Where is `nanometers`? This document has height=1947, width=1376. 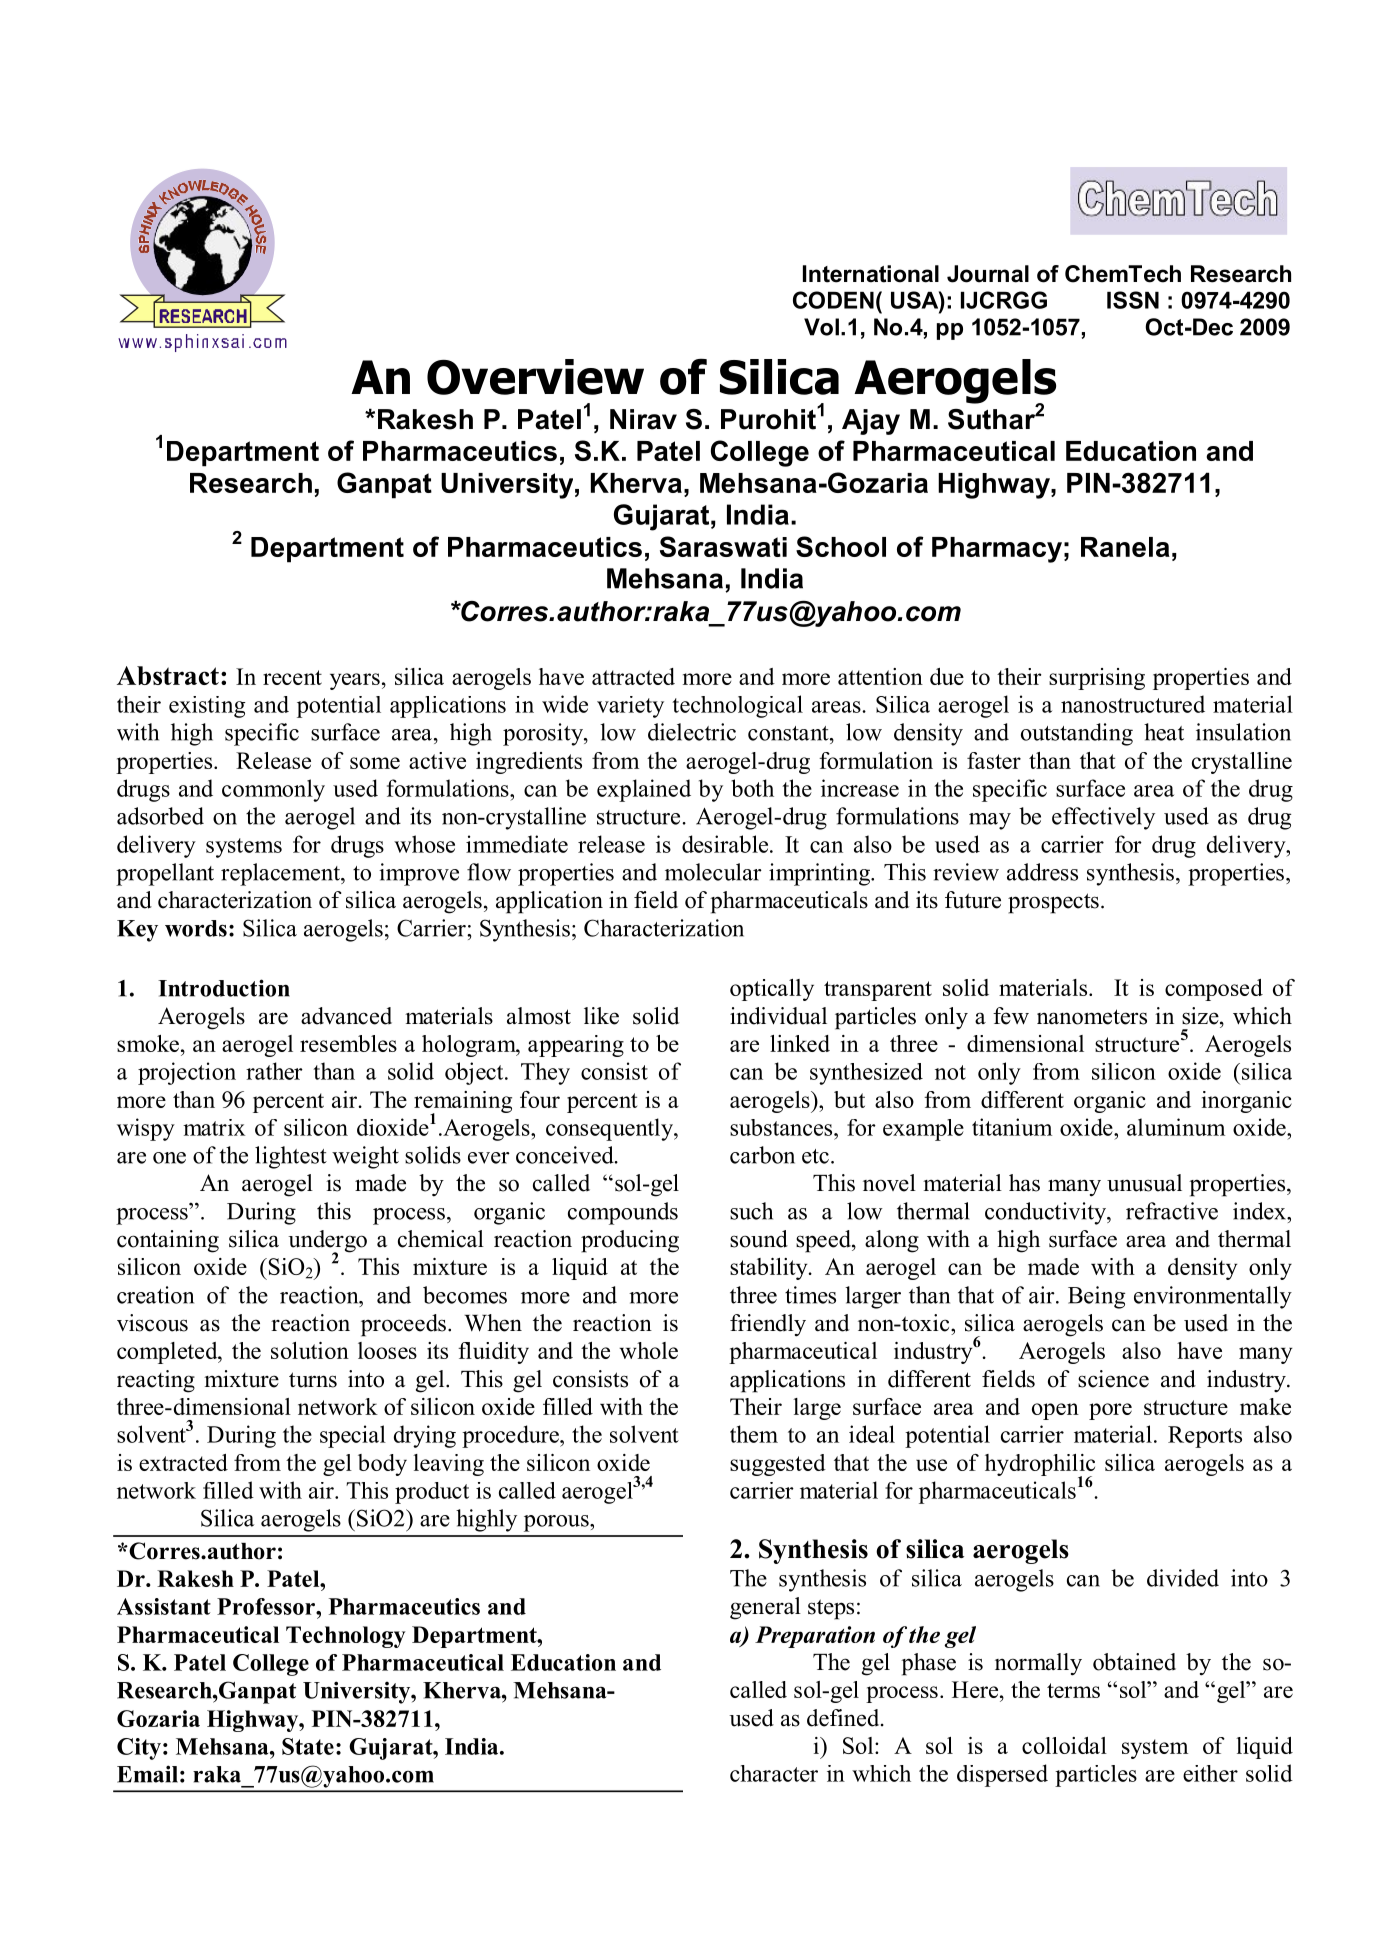
nanometers is located at coordinates (1092, 1017).
